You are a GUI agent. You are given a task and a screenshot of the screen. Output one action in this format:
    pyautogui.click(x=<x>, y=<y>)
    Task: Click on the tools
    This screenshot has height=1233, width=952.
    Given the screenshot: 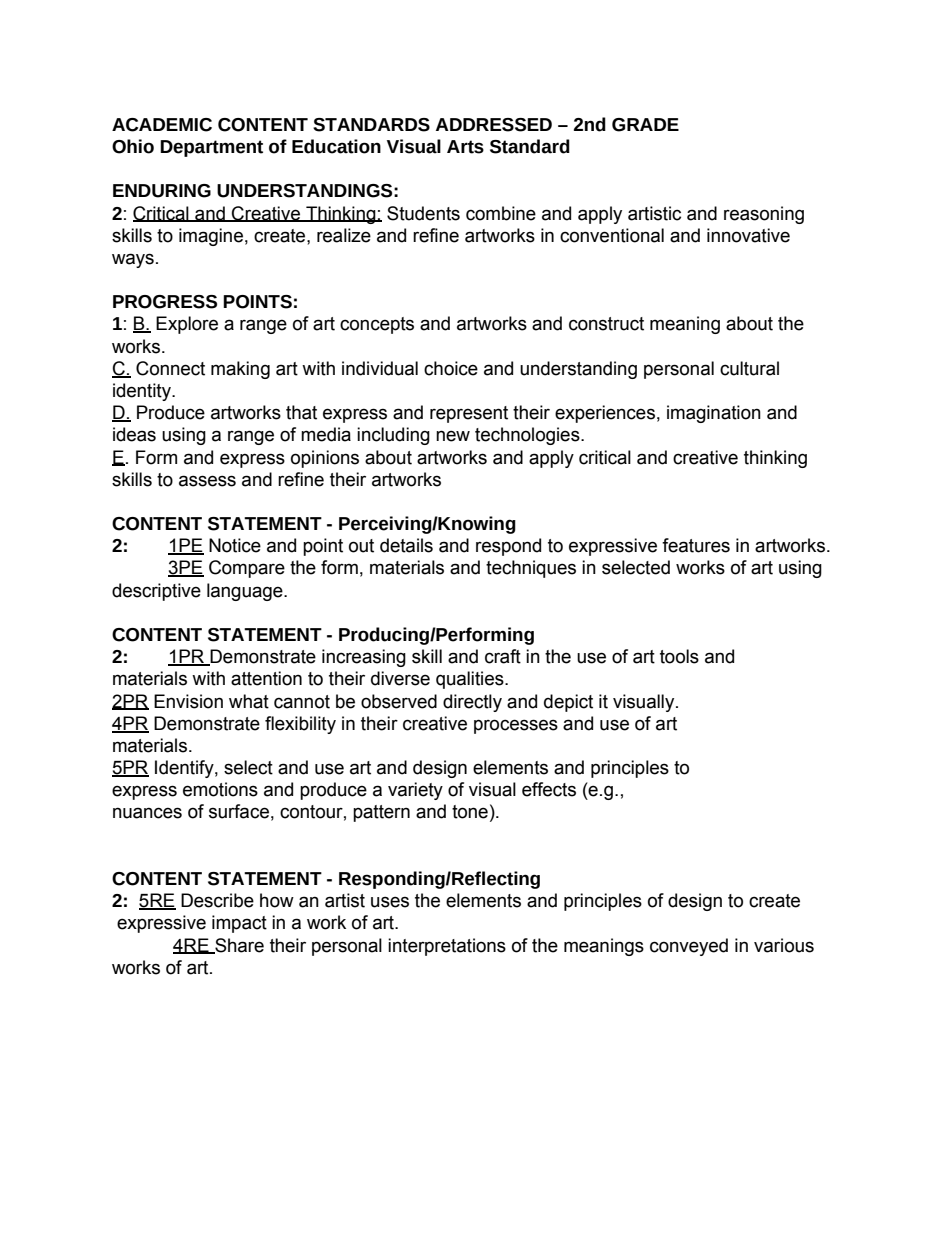 What is the action you would take?
    pyautogui.click(x=679, y=656)
